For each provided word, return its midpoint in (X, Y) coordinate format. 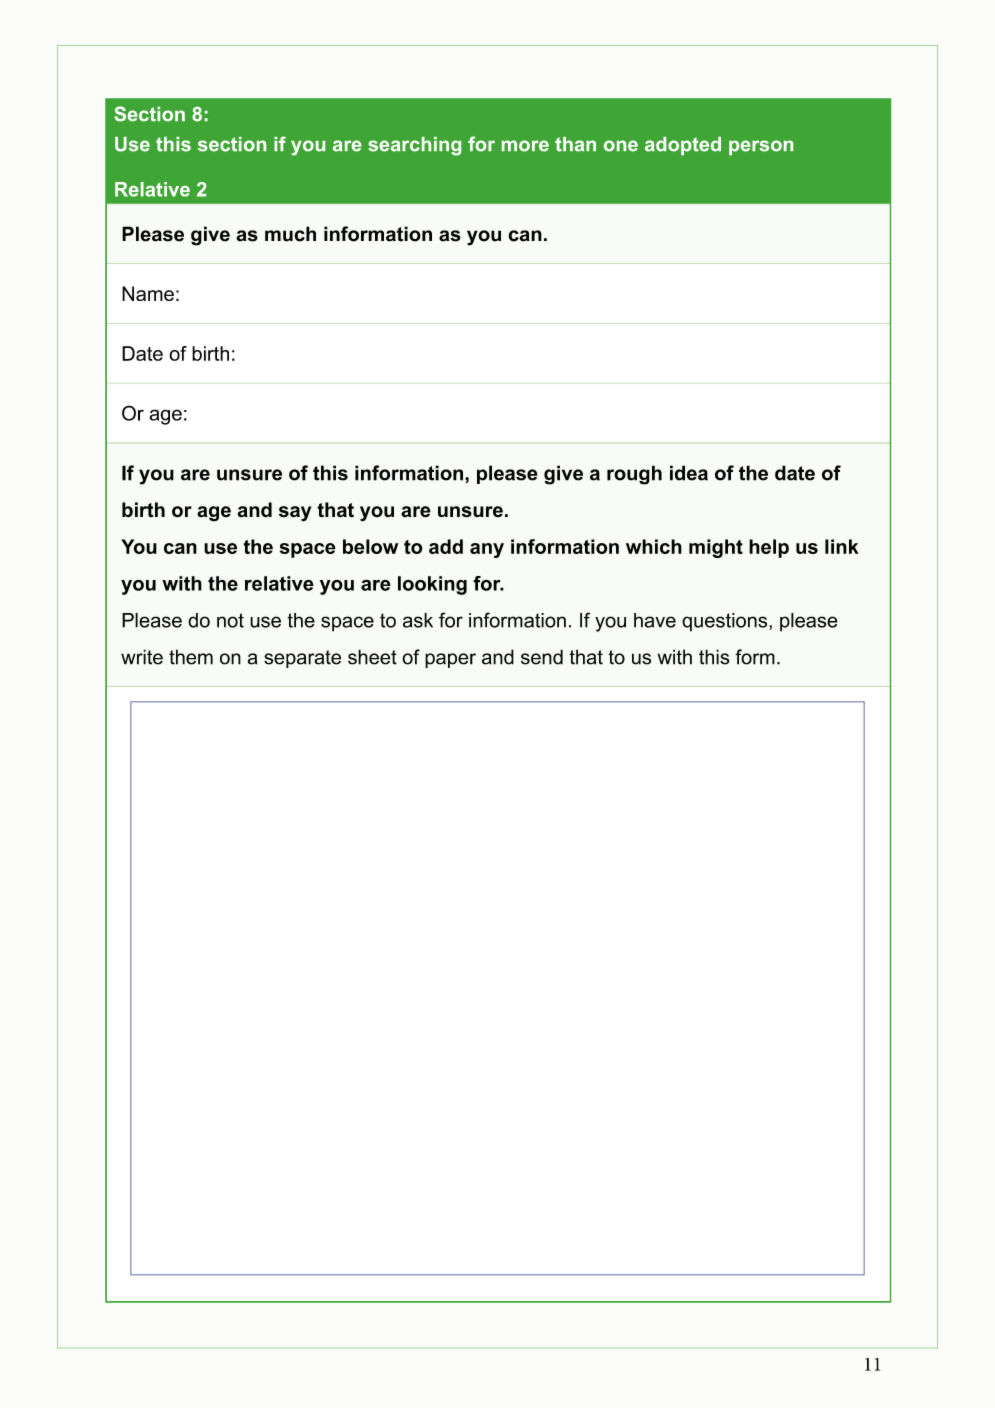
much (290, 234)
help (769, 548)
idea (689, 473)
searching (414, 146)
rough (634, 475)
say (295, 514)
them (191, 657)
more (525, 146)
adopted (683, 146)
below (370, 546)
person (761, 147)
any (487, 550)
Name (148, 293)
